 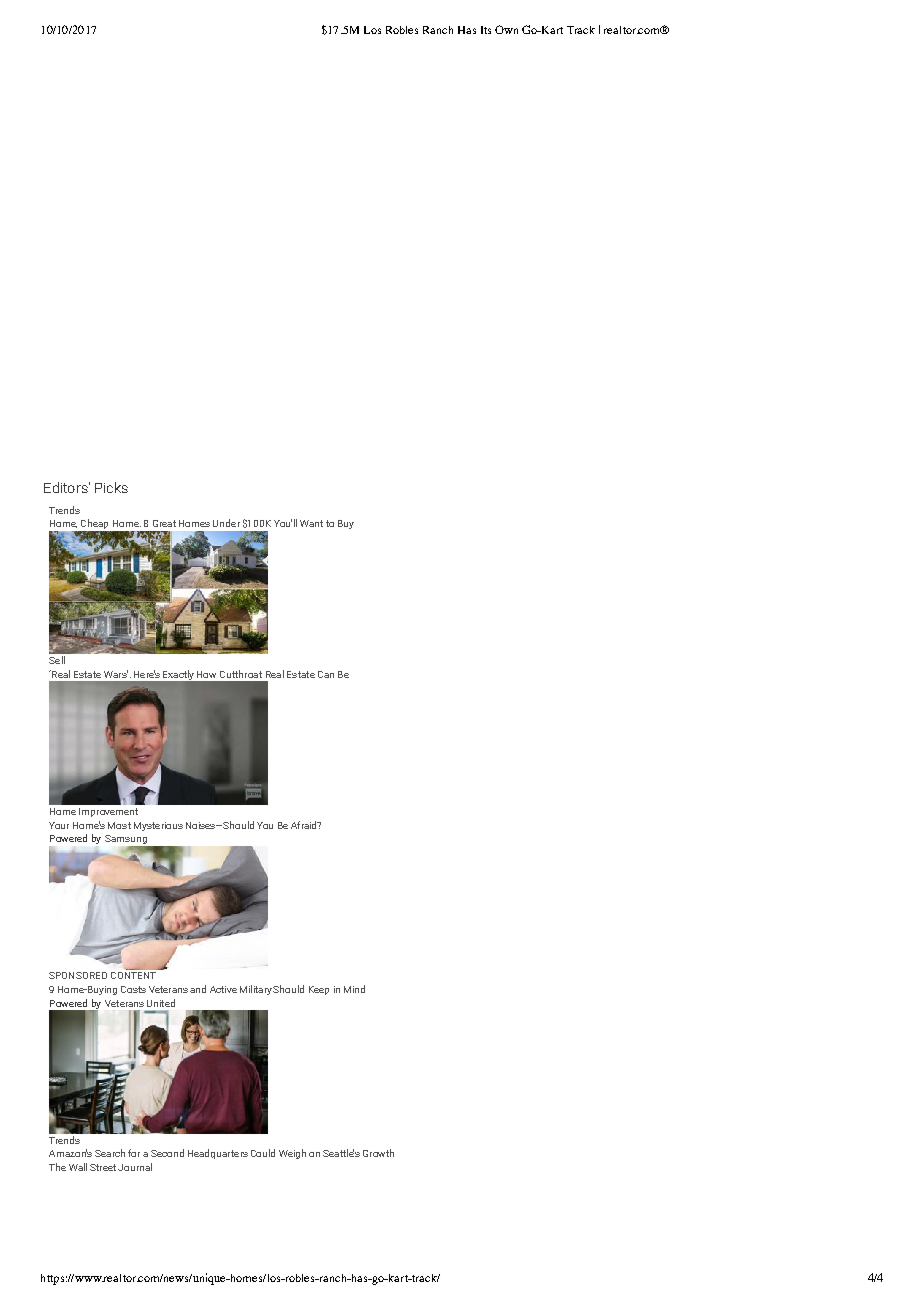 What do you see at coordinates (164, 523) in the screenshot?
I see `Great` at bounding box center [164, 523].
